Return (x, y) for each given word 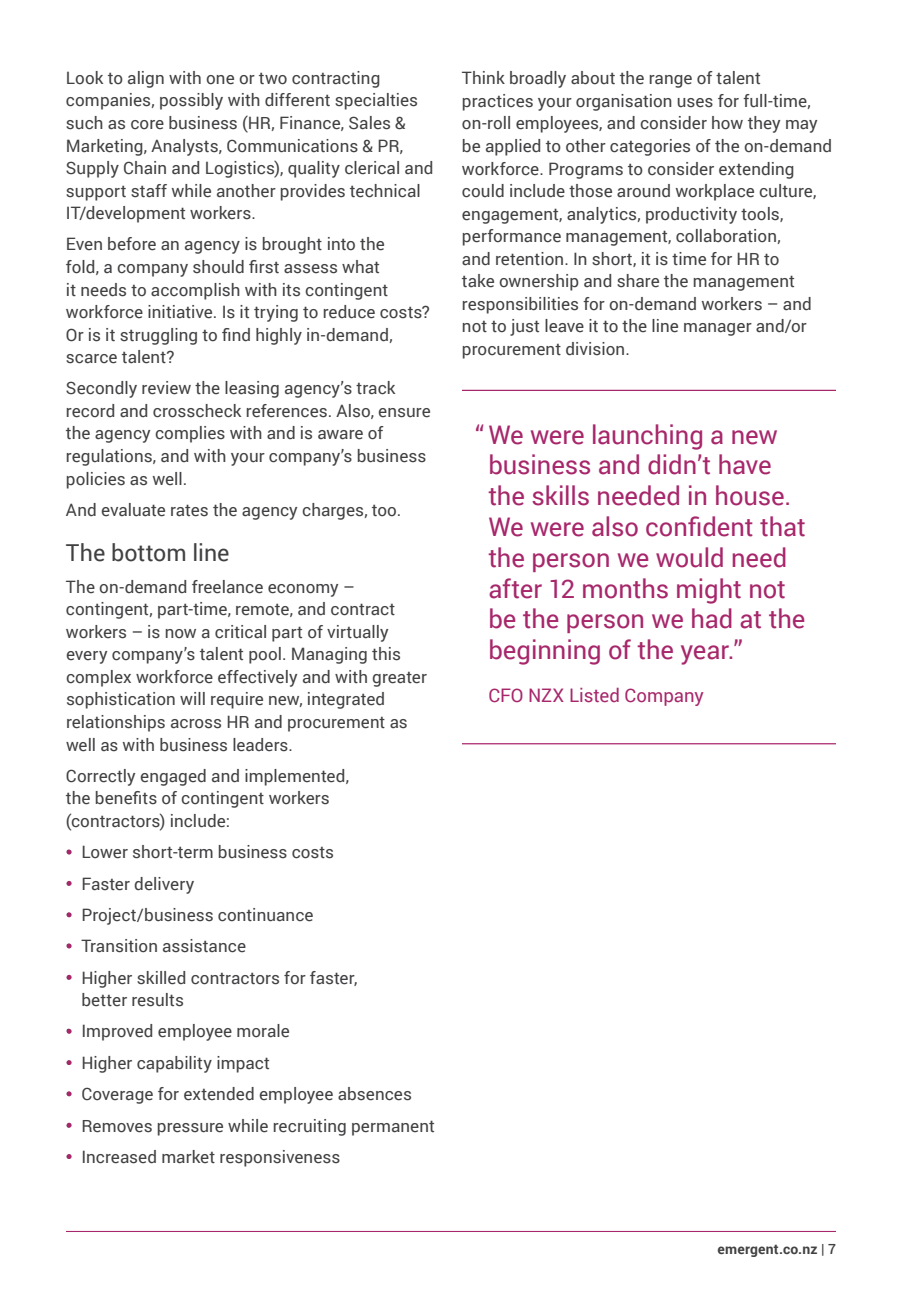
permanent (393, 1128)
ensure (404, 413)
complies (190, 434)
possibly (191, 101)
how (727, 123)
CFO (506, 695)
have (745, 464)
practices (498, 102)
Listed (594, 695)
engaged (173, 777)
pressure (190, 1129)
